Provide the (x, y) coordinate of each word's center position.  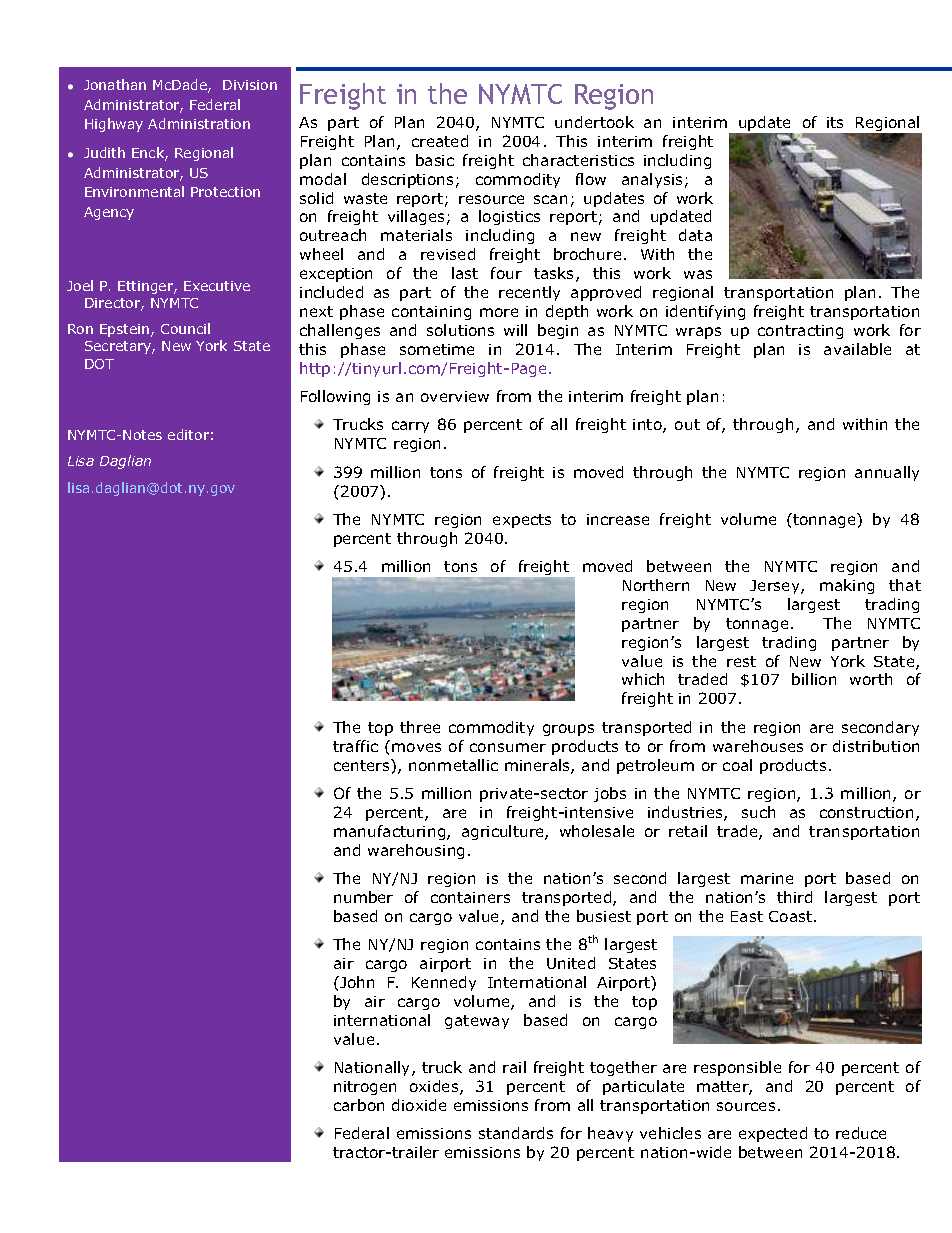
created (440, 141)
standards (516, 1133)
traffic (355, 746)
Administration (199, 123)
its (835, 122)
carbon (359, 1105)
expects (522, 521)
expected (773, 1134)
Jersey (776, 587)
